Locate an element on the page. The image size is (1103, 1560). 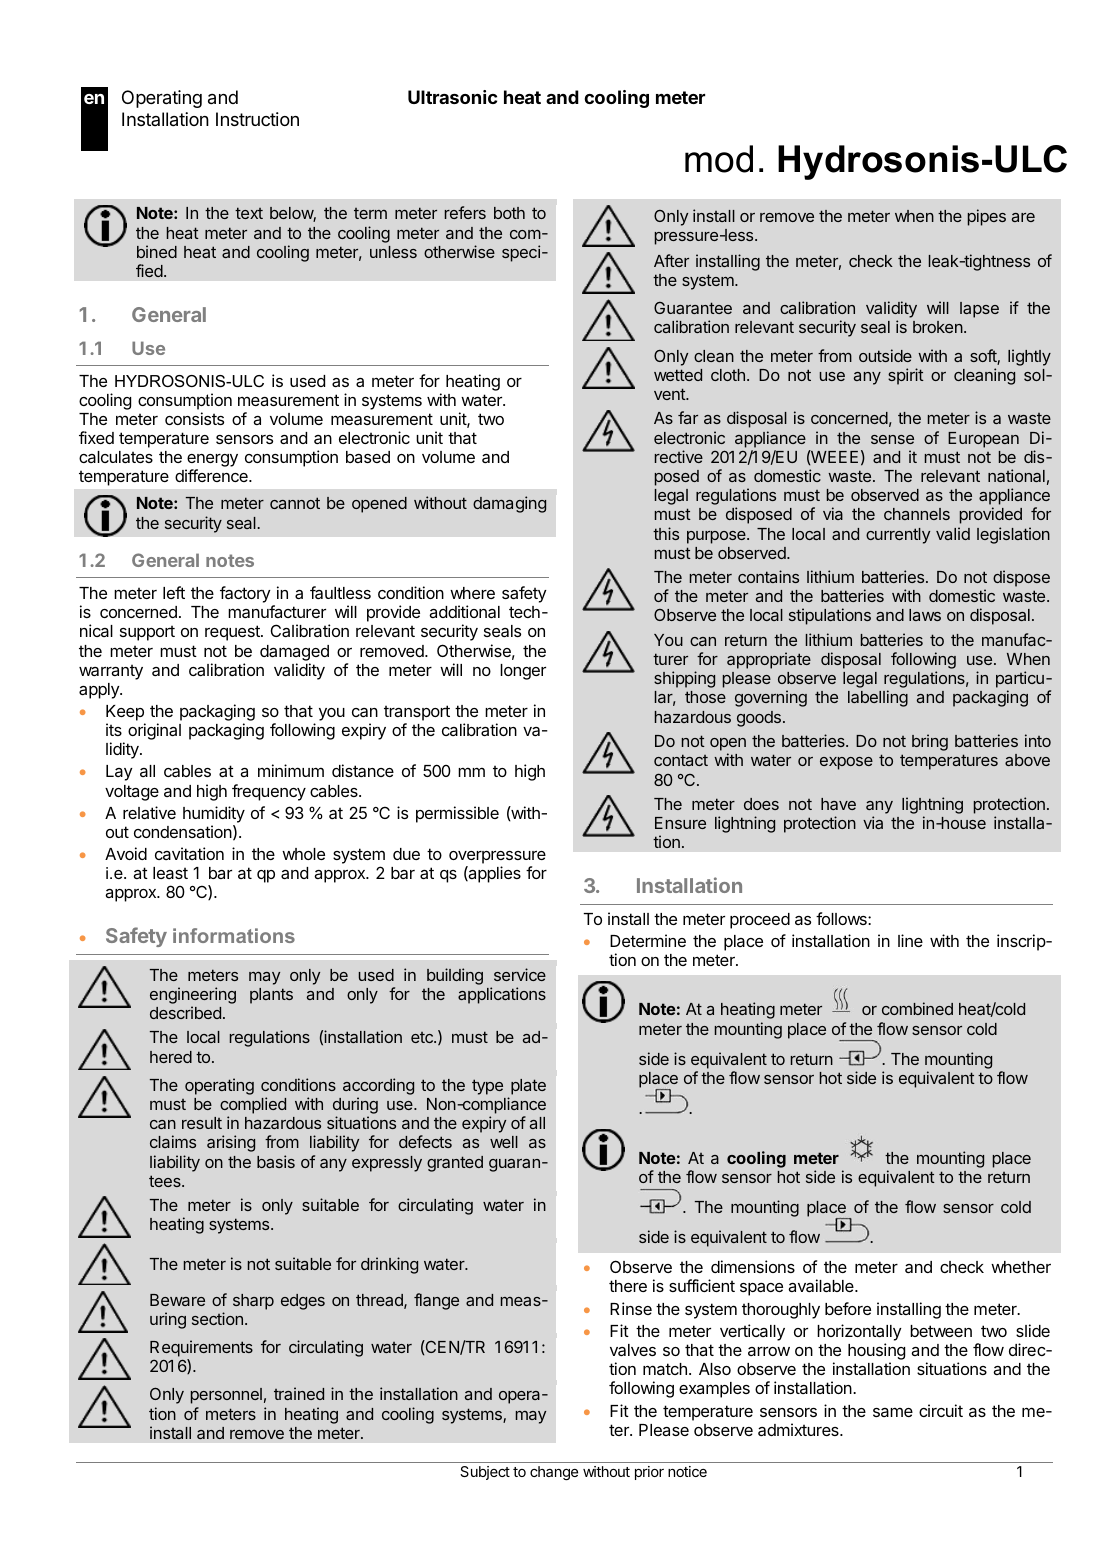
bring is located at coordinates (930, 742).
